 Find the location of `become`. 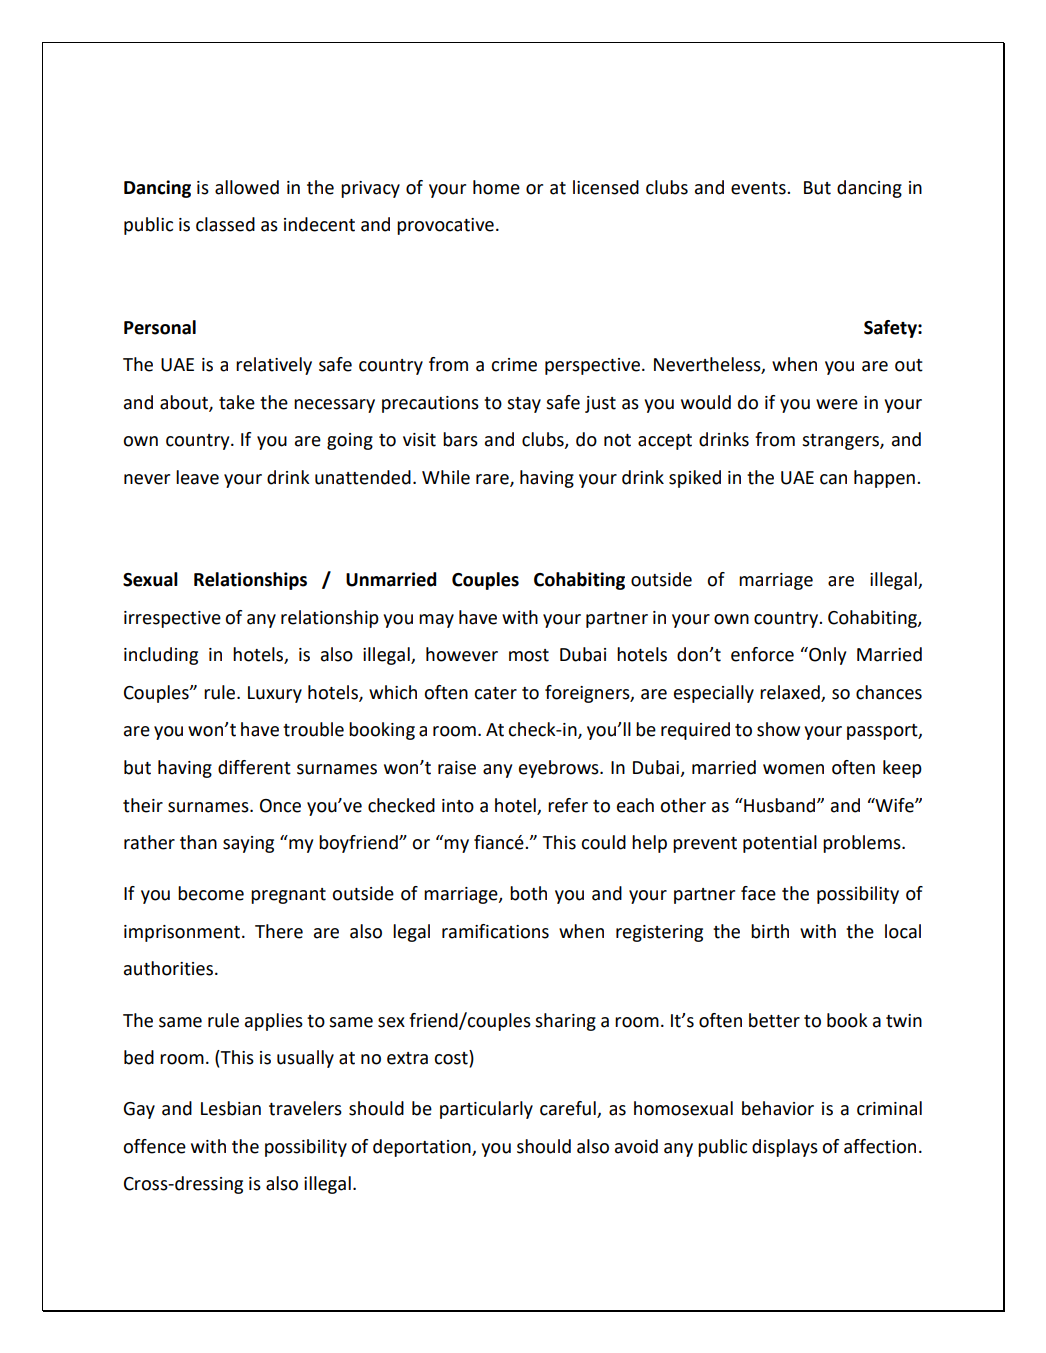

become is located at coordinates (211, 893).
